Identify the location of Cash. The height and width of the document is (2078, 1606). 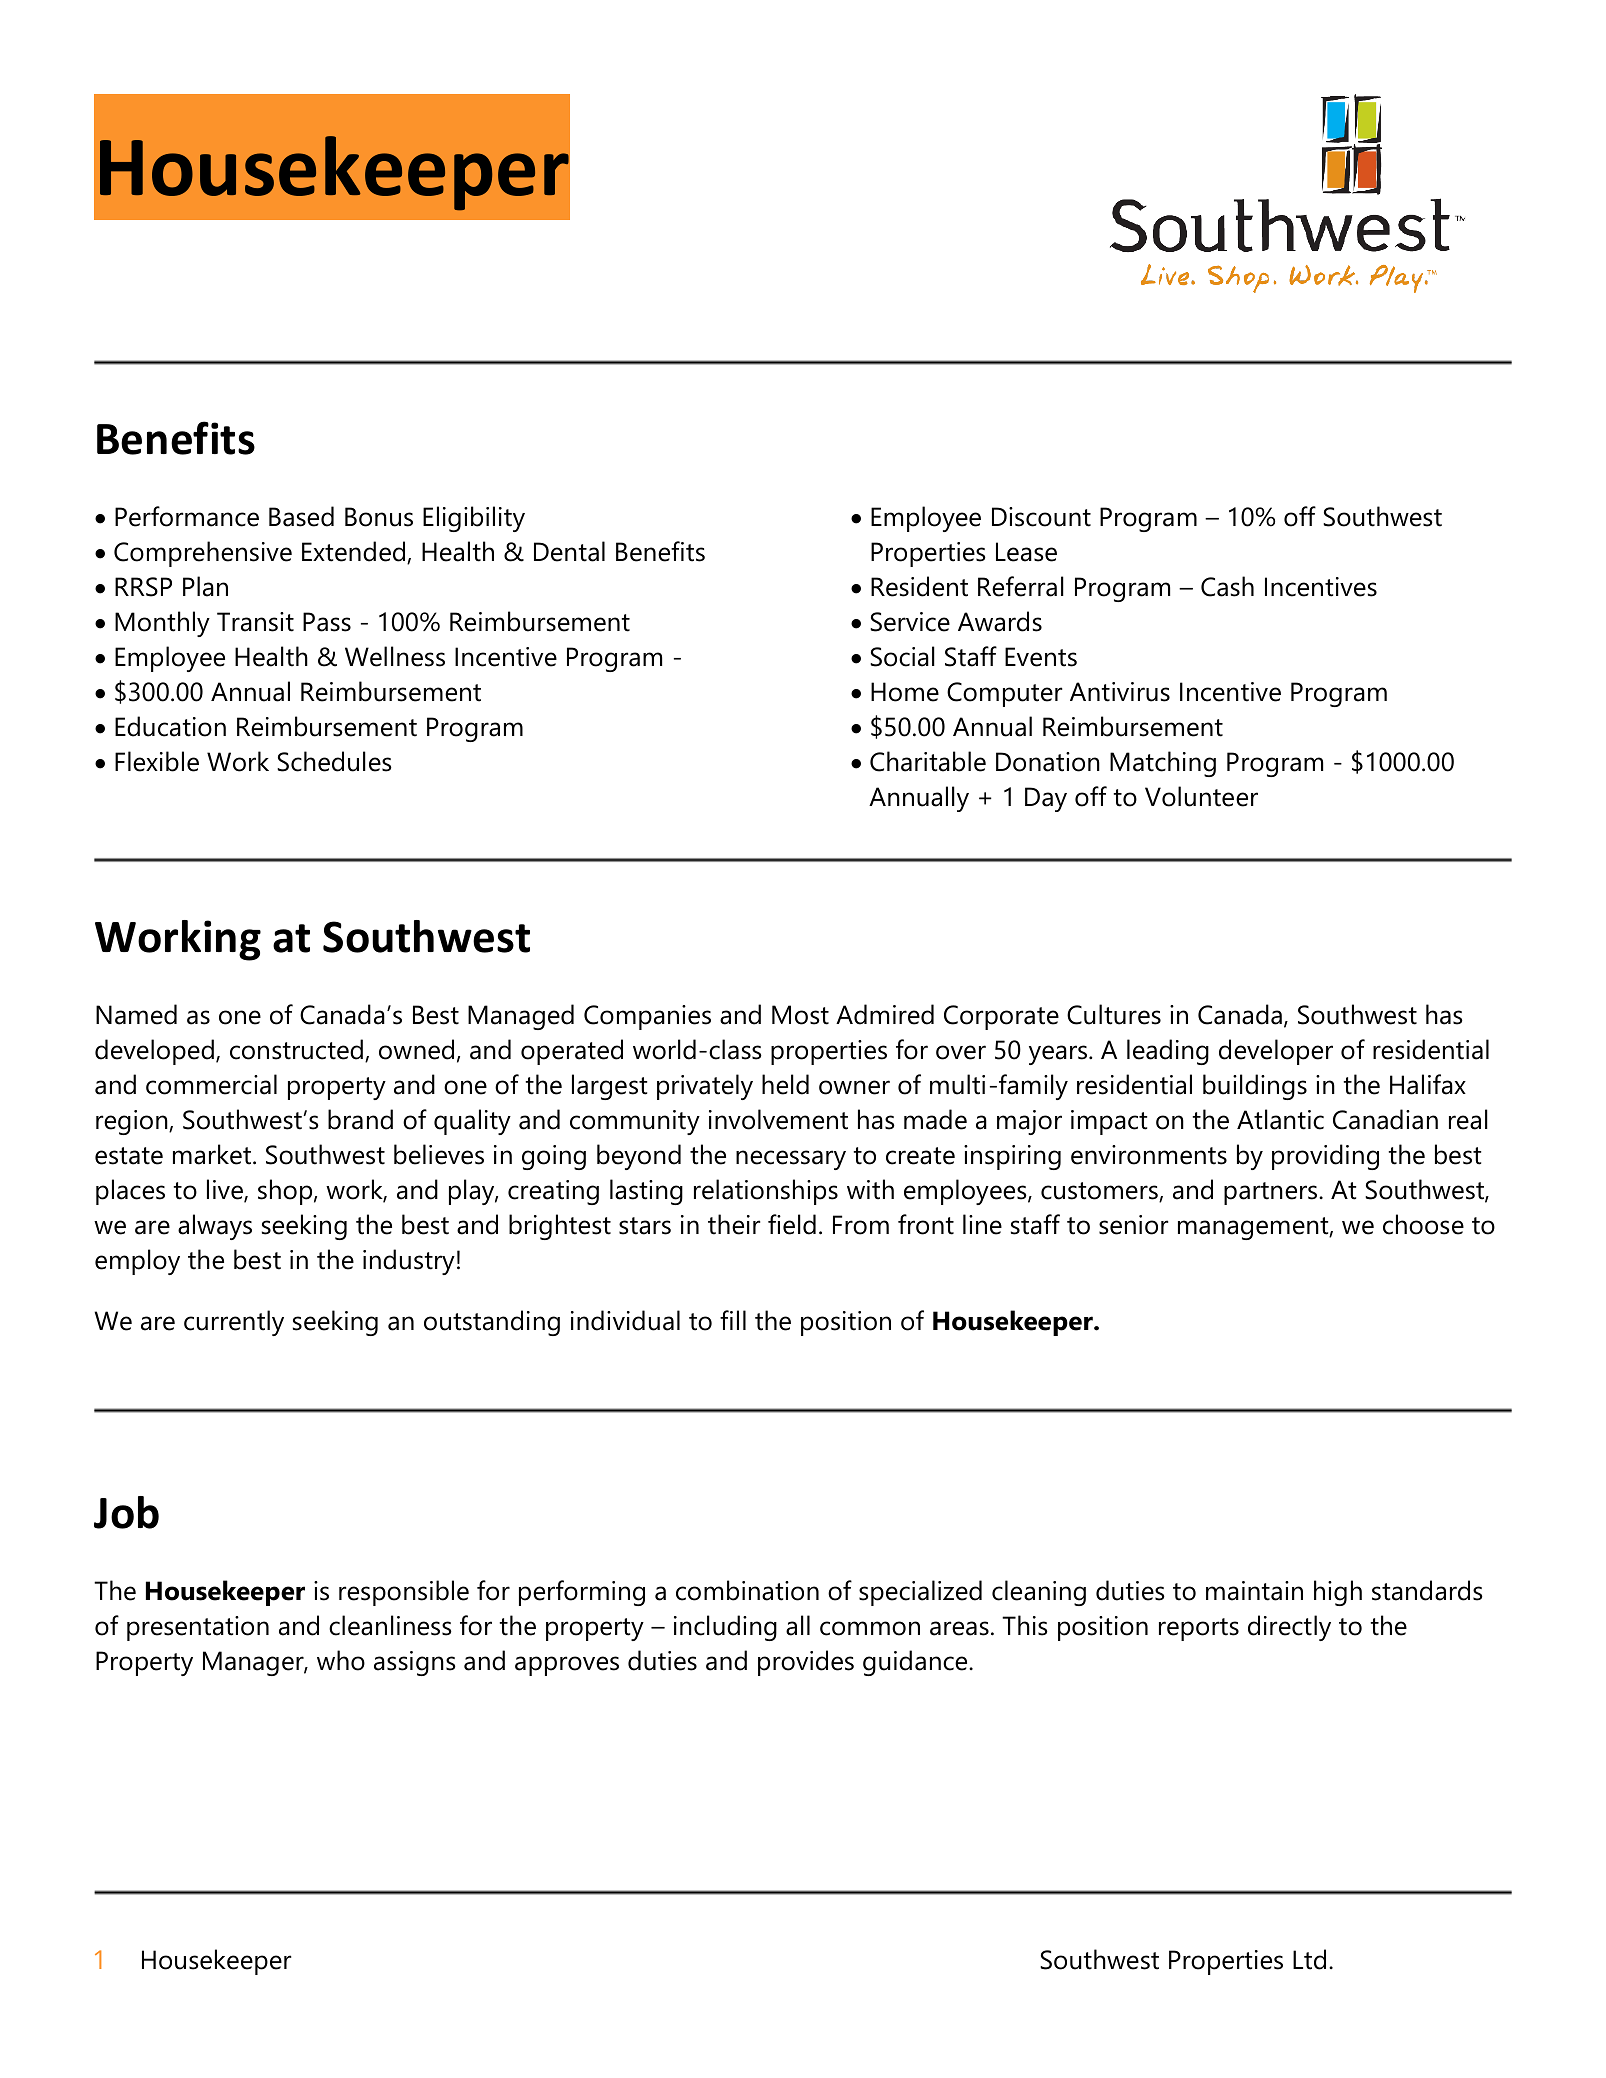
(1227, 586).
